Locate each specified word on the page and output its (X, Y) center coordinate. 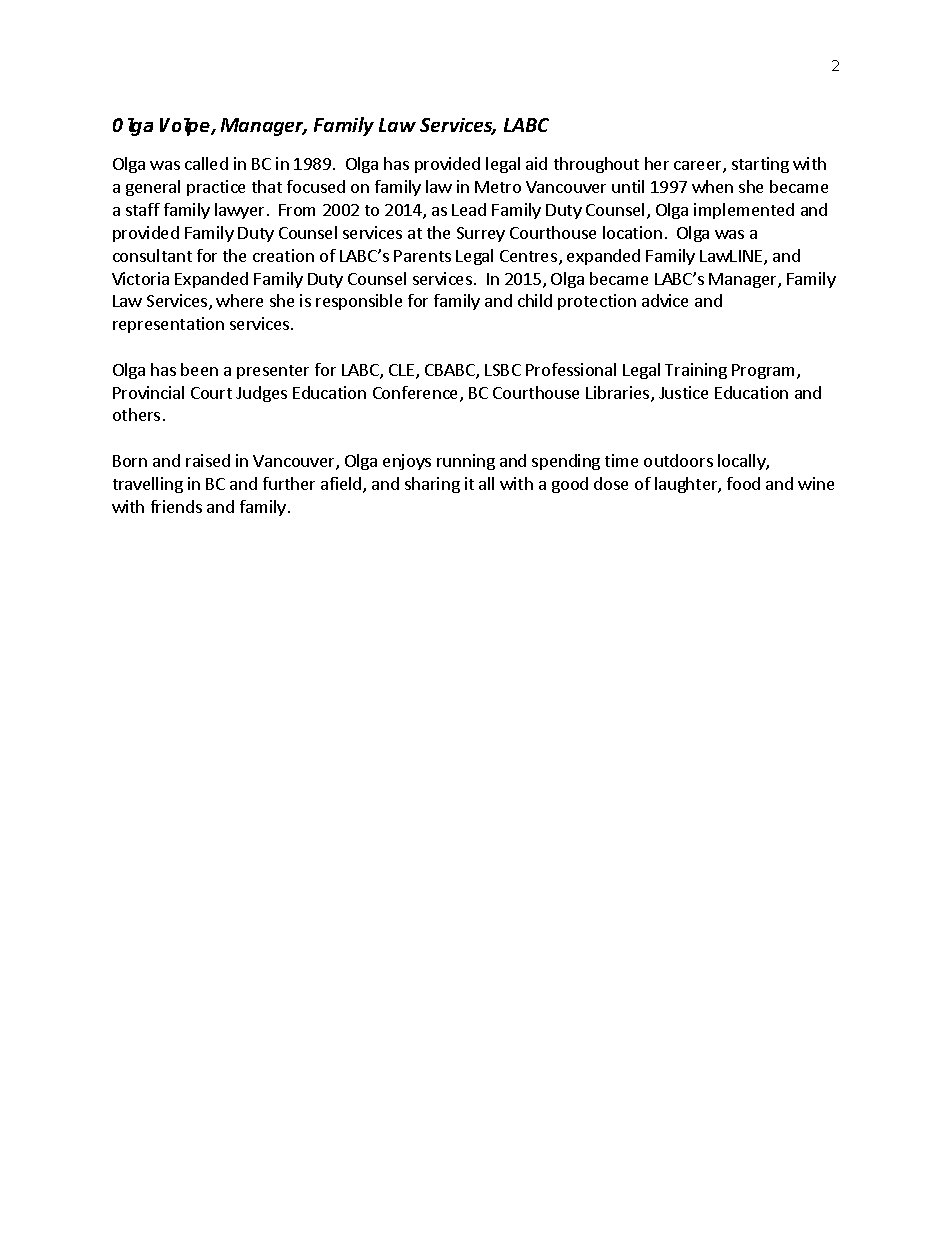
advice (665, 300)
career (699, 167)
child (535, 300)
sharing (432, 485)
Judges (261, 394)
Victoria (140, 278)
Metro (498, 187)
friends (176, 506)
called (206, 163)
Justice (683, 392)
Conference (417, 394)
